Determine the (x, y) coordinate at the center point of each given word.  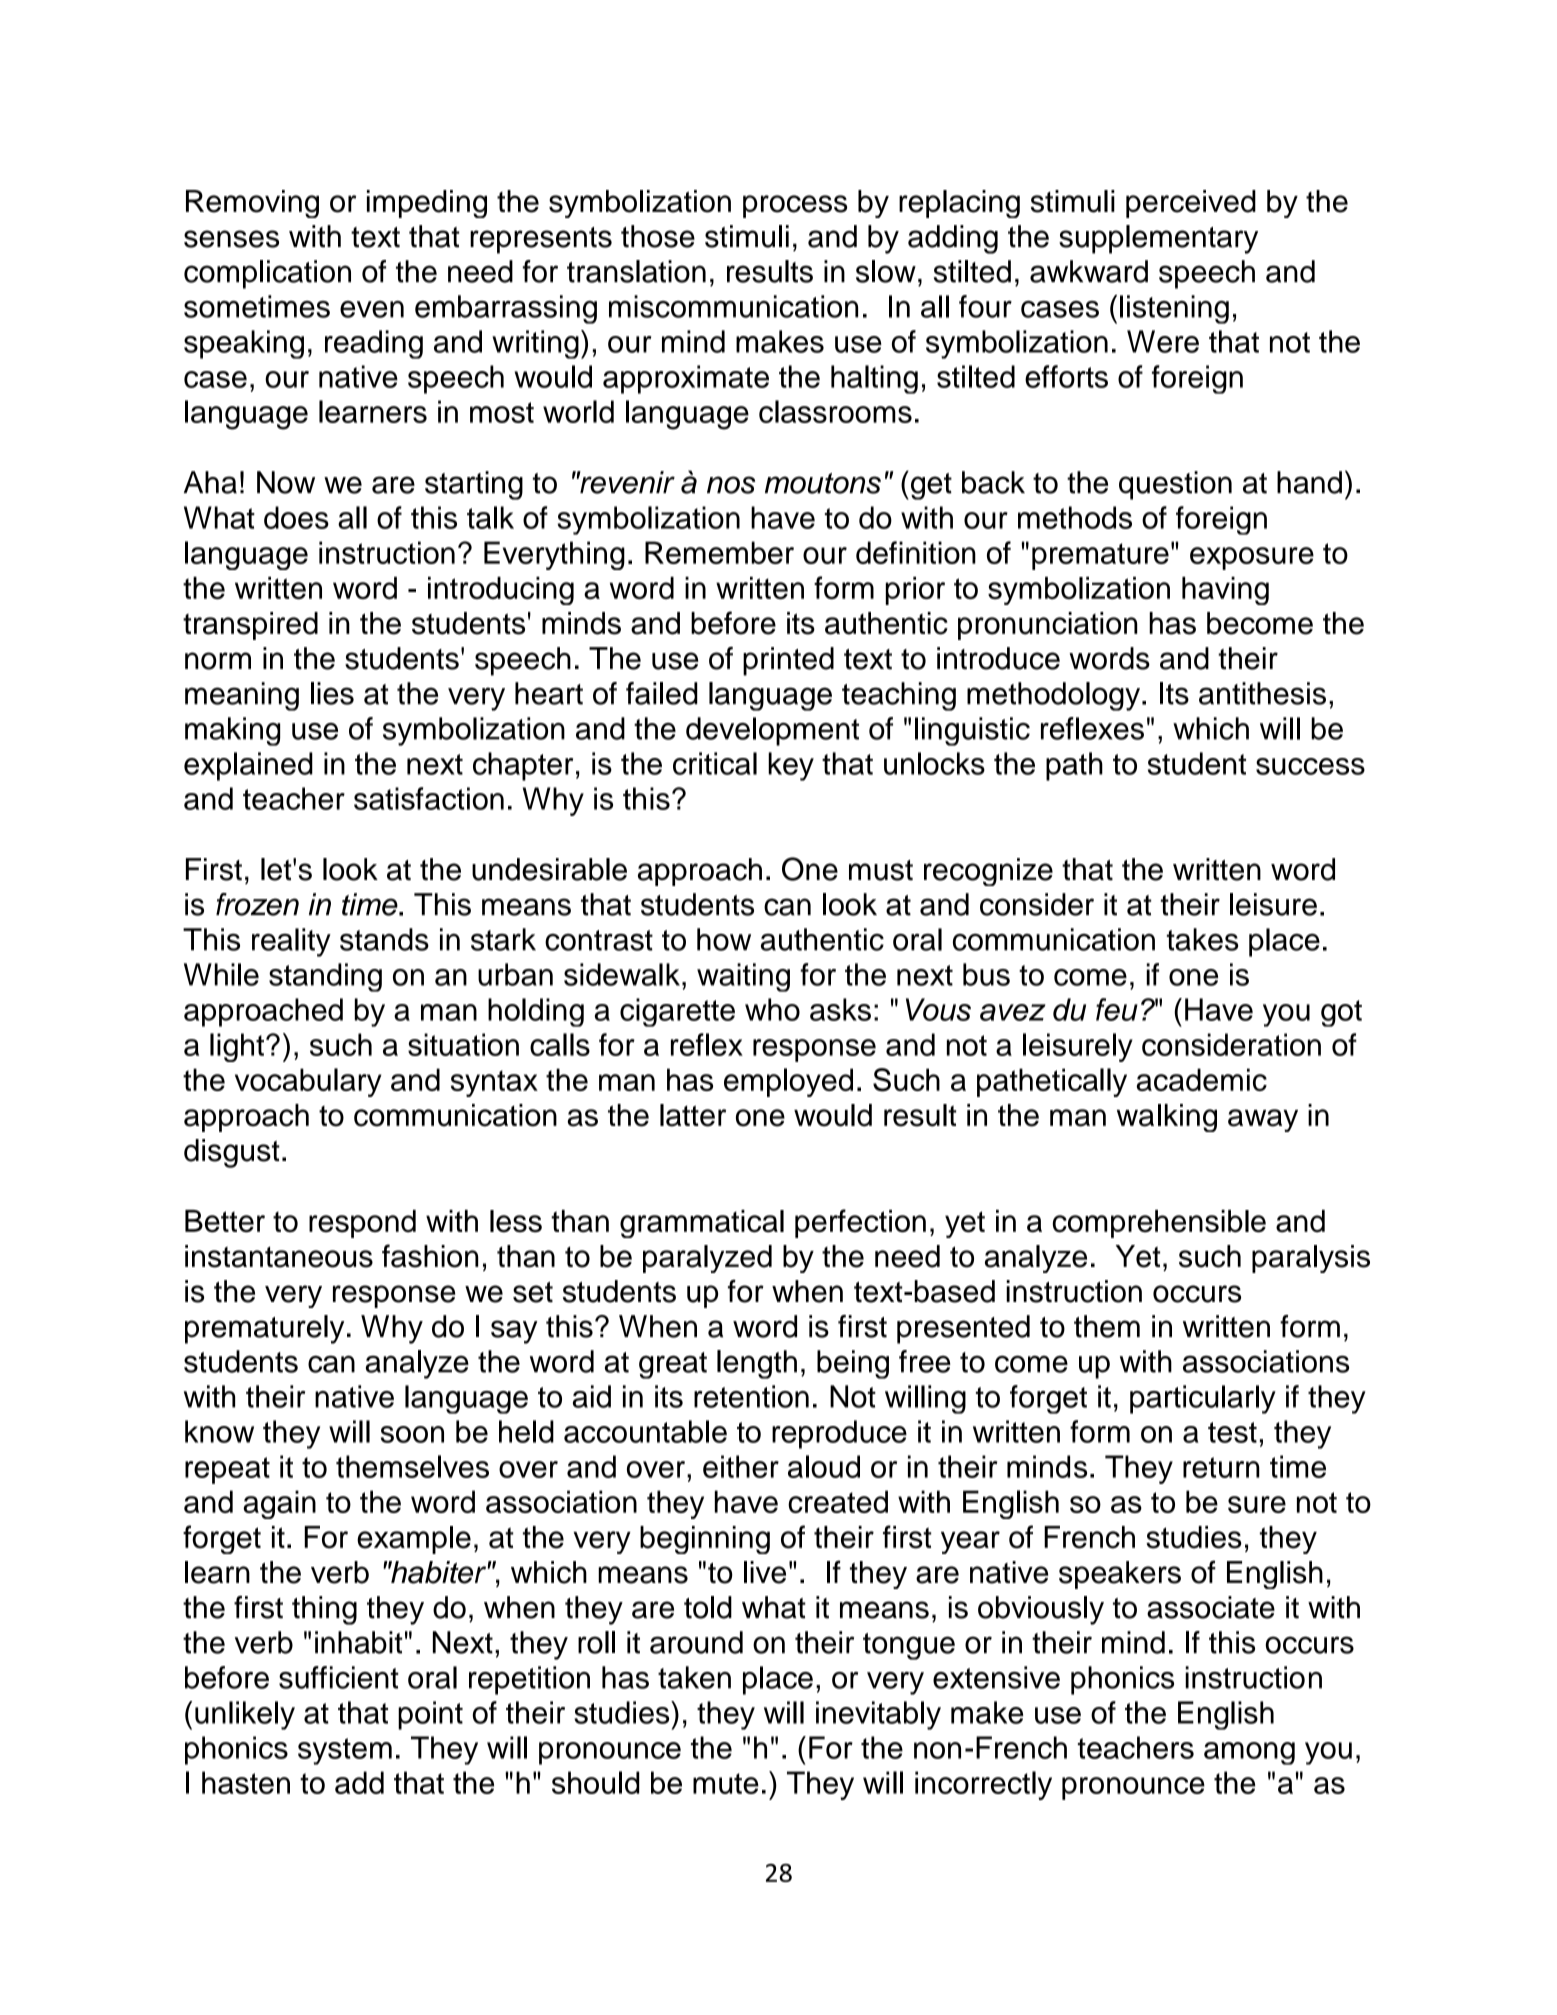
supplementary (1158, 239)
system (345, 1751)
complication (267, 274)
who (772, 1009)
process (795, 206)
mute (726, 1783)
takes (1202, 939)
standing (325, 977)
